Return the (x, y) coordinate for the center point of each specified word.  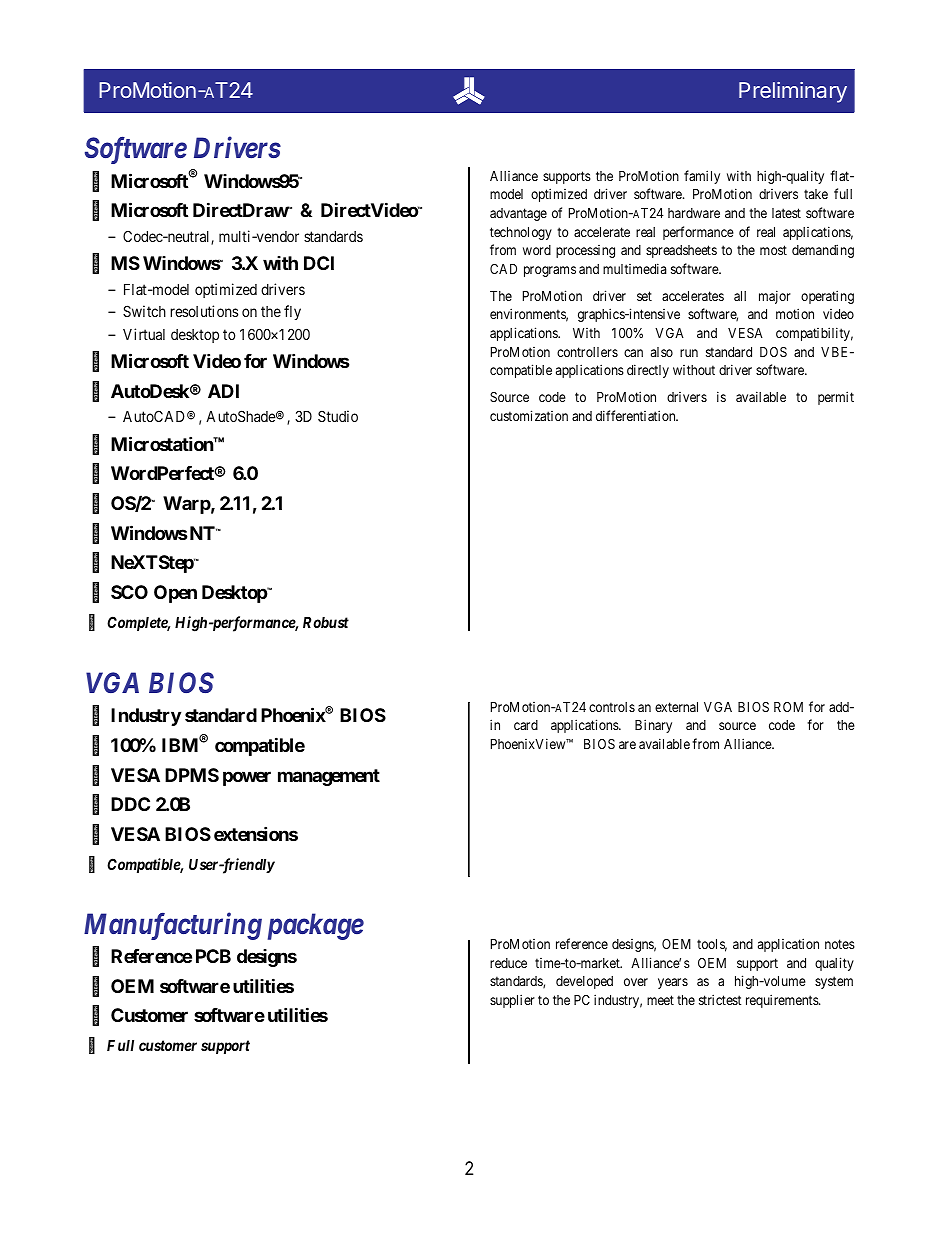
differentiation (637, 415)
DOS (773, 352)
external (676, 707)
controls (612, 707)
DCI (319, 263)
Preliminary (793, 92)
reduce (508, 963)
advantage (518, 214)
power (247, 778)
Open (175, 594)
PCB (213, 956)
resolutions (204, 311)
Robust (326, 622)
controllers (587, 352)
